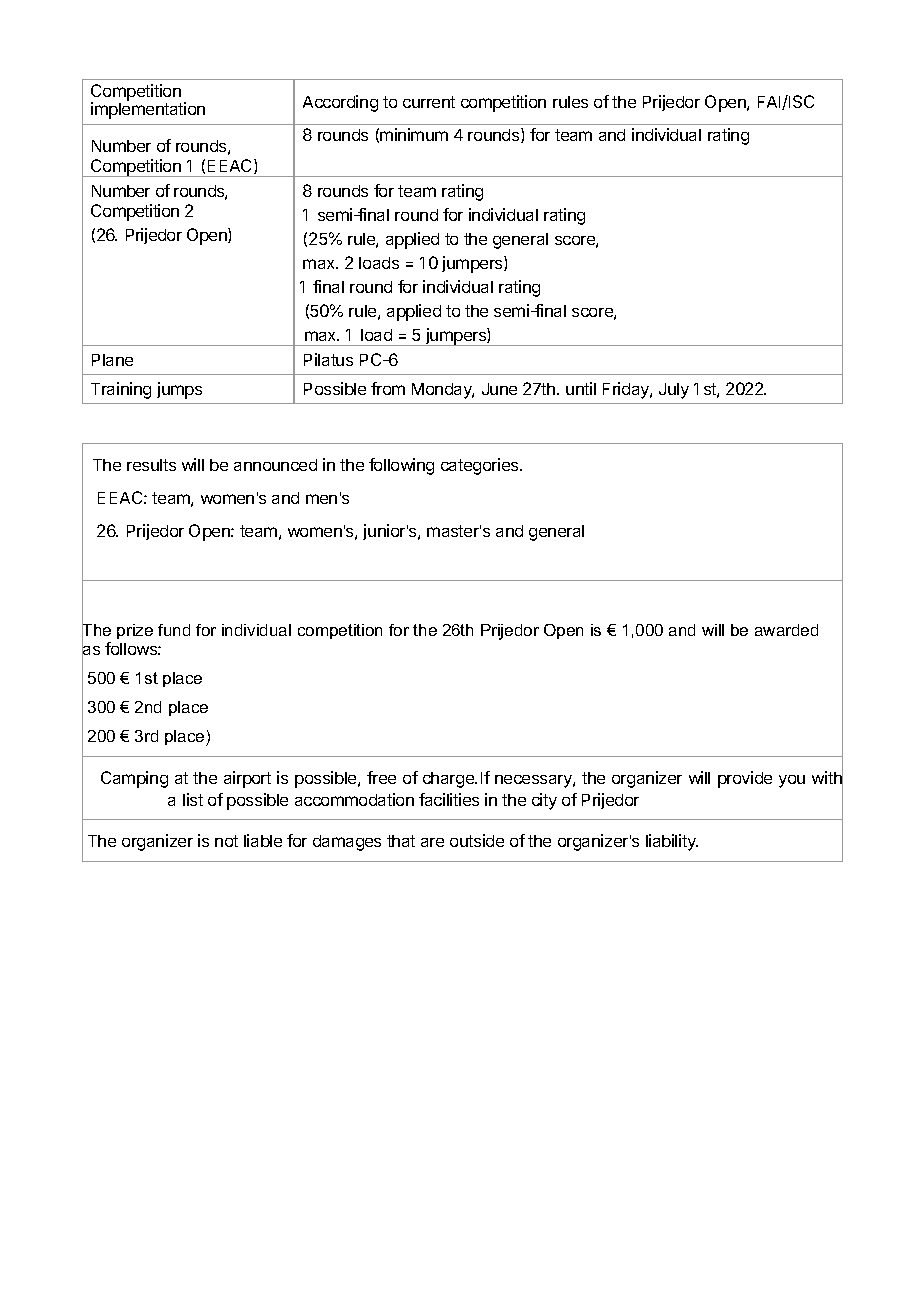  Describe the element at coordinates (381, 777) in the screenshot. I see `free` at that location.
